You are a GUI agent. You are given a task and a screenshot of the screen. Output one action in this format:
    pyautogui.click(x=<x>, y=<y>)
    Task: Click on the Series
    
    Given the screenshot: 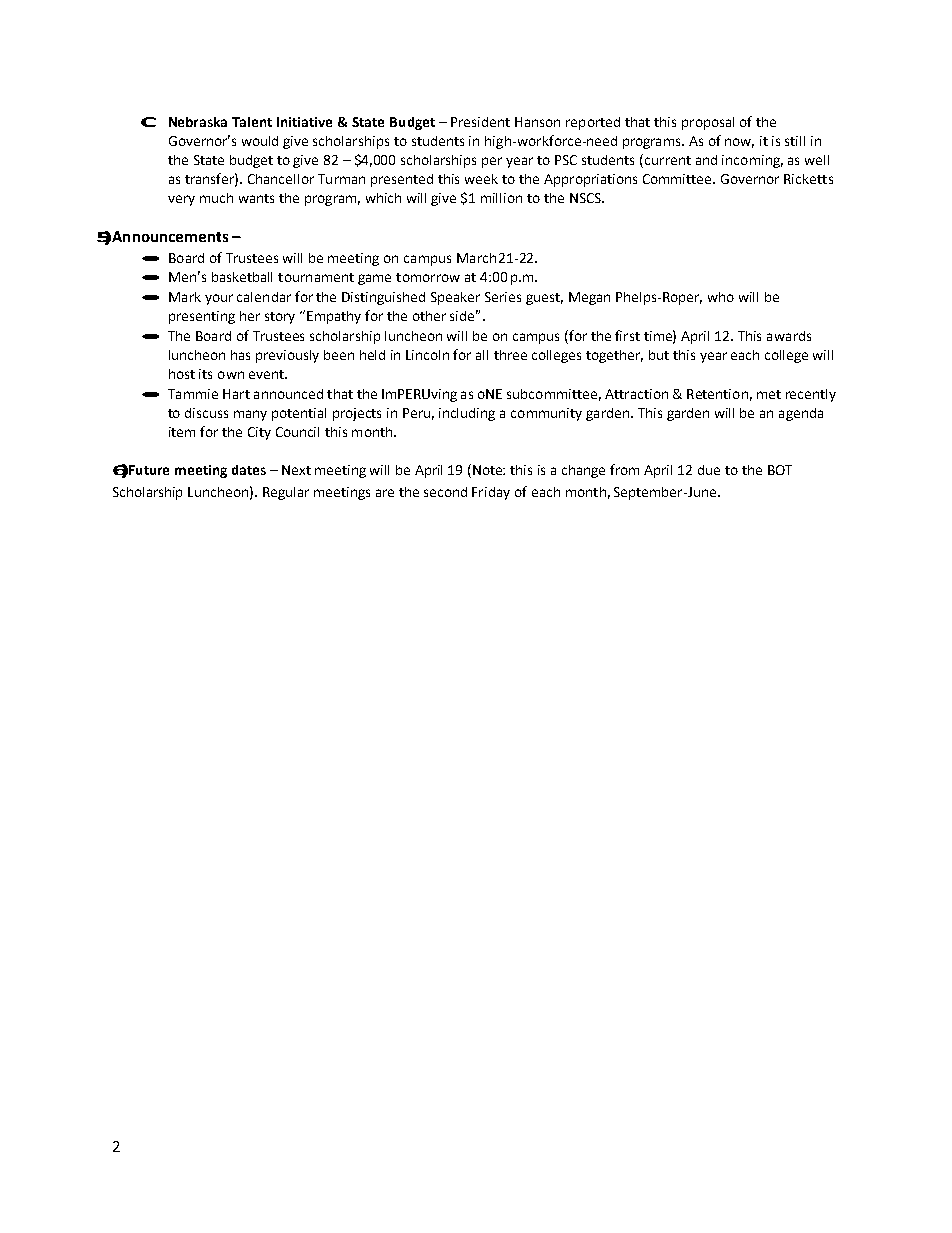 What is the action you would take?
    pyautogui.click(x=503, y=297)
